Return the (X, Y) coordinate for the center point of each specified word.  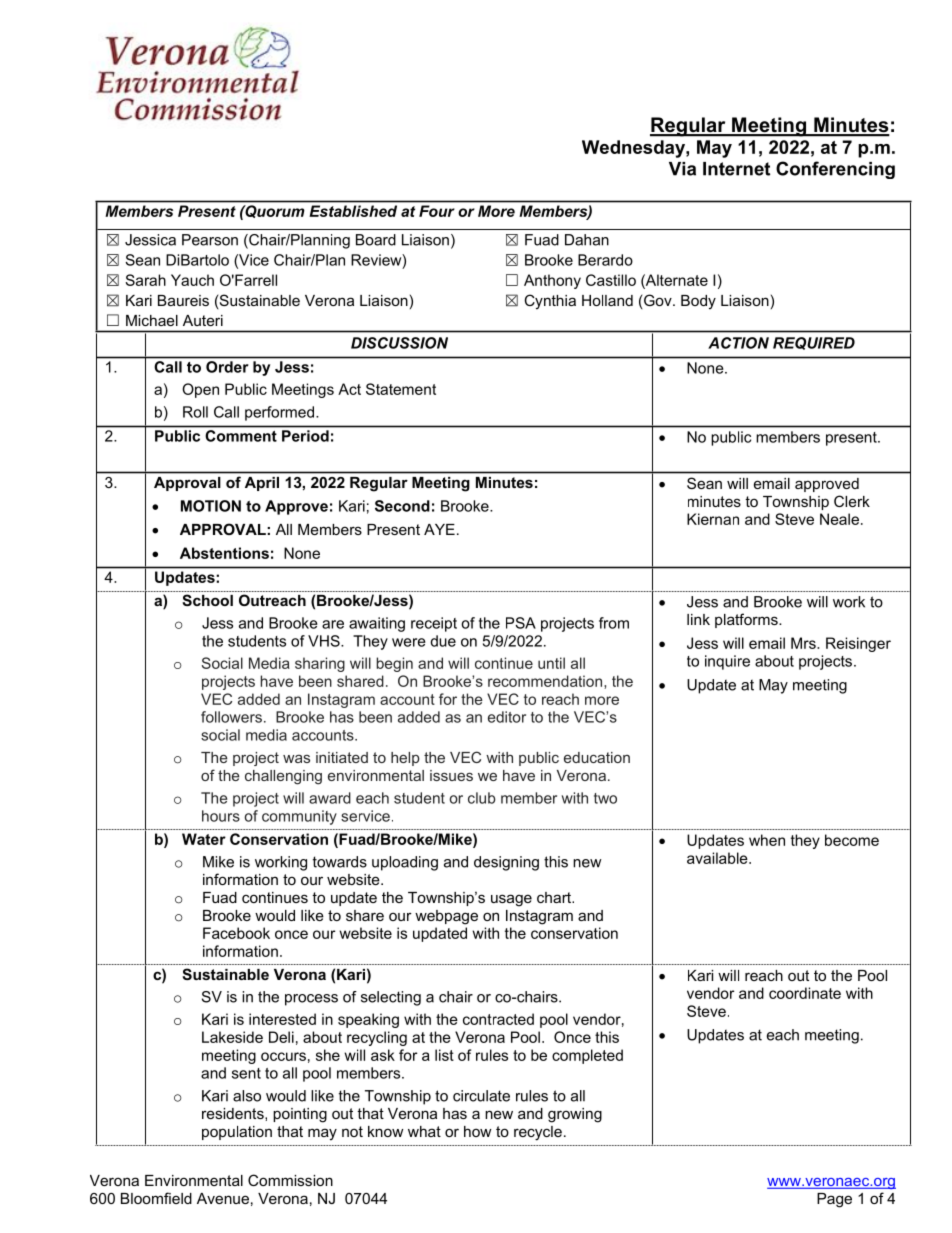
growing (575, 1115)
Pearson (210, 240)
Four (436, 211)
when (767, 840)
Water (204, 839)
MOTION (211, 506)
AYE (439, 529)
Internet (736, 169)
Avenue (223, 1198)
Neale (839, 519)
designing (506, 863)
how (477, 1131)
